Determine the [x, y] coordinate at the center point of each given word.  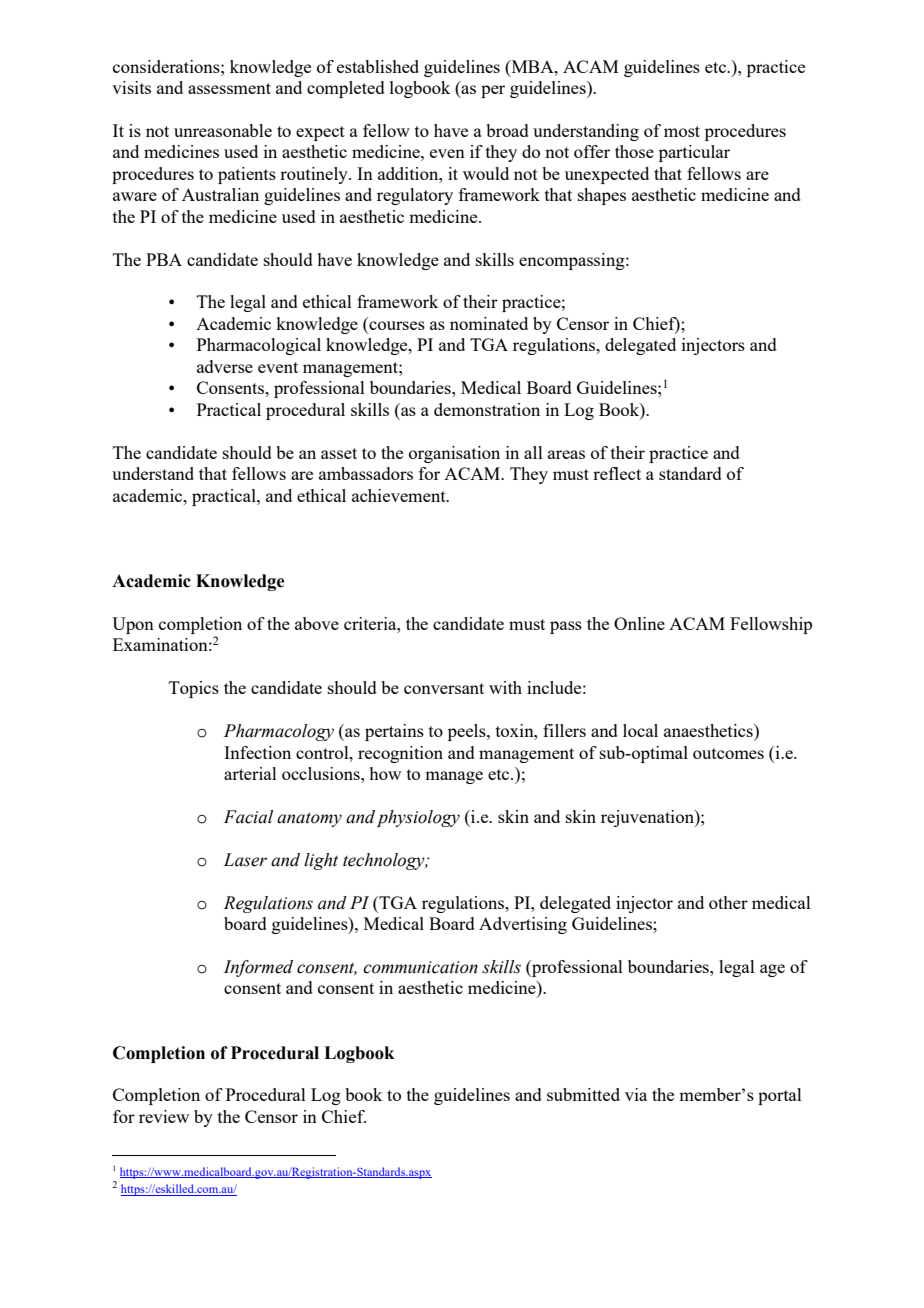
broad [507, 130]
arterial [250, 773]
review [164, 1116]
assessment [229, 88]
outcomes [728, 753]
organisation [454, 454]
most [682, 131]
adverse [225, 366]
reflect [617, 473]
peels [468, 732]
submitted [583, 1094]
